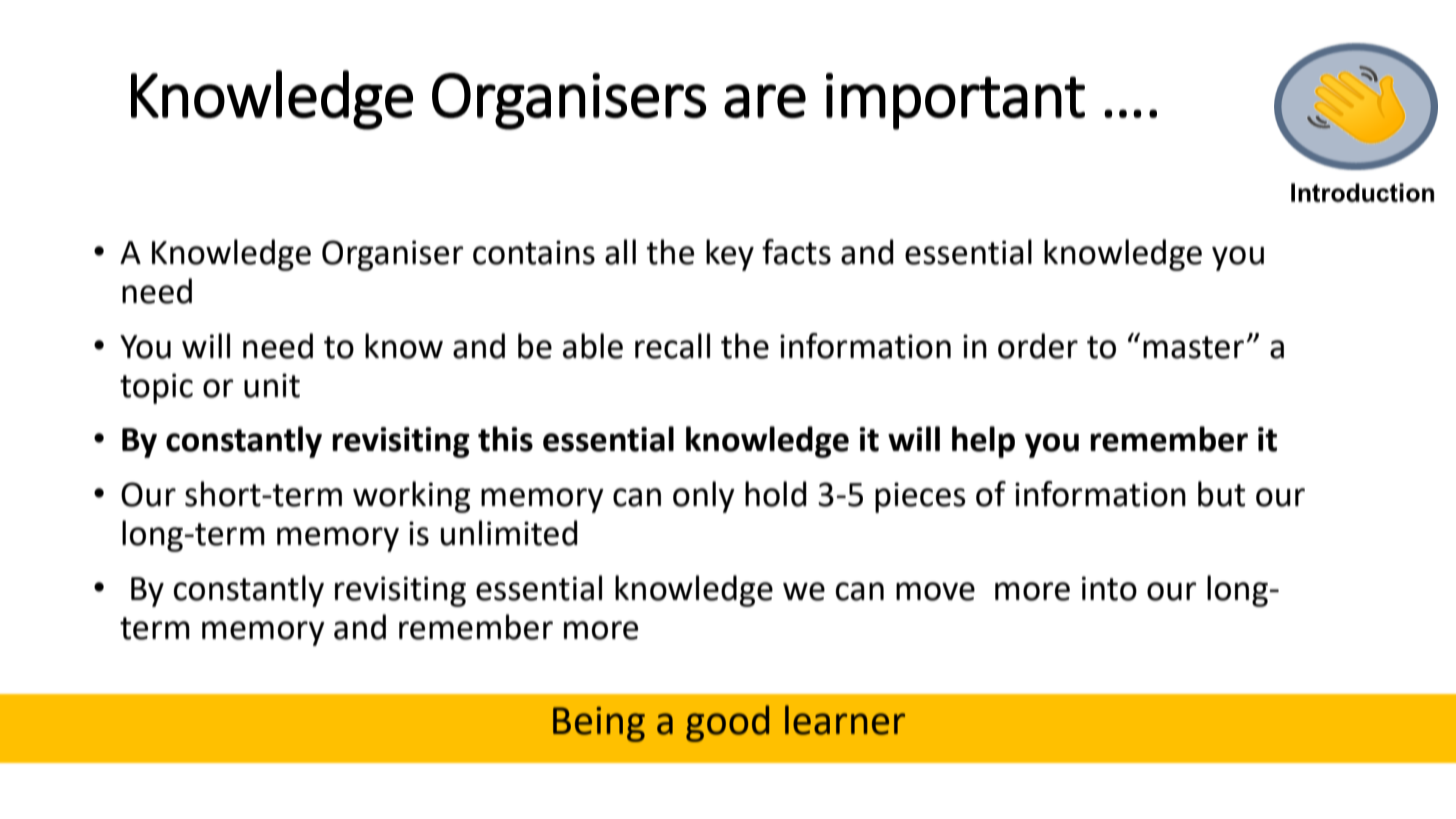 The width and height of the document is (1456, 819). Describe the element at coordinates (1109, 588) in the document. I see `into` at that location.
